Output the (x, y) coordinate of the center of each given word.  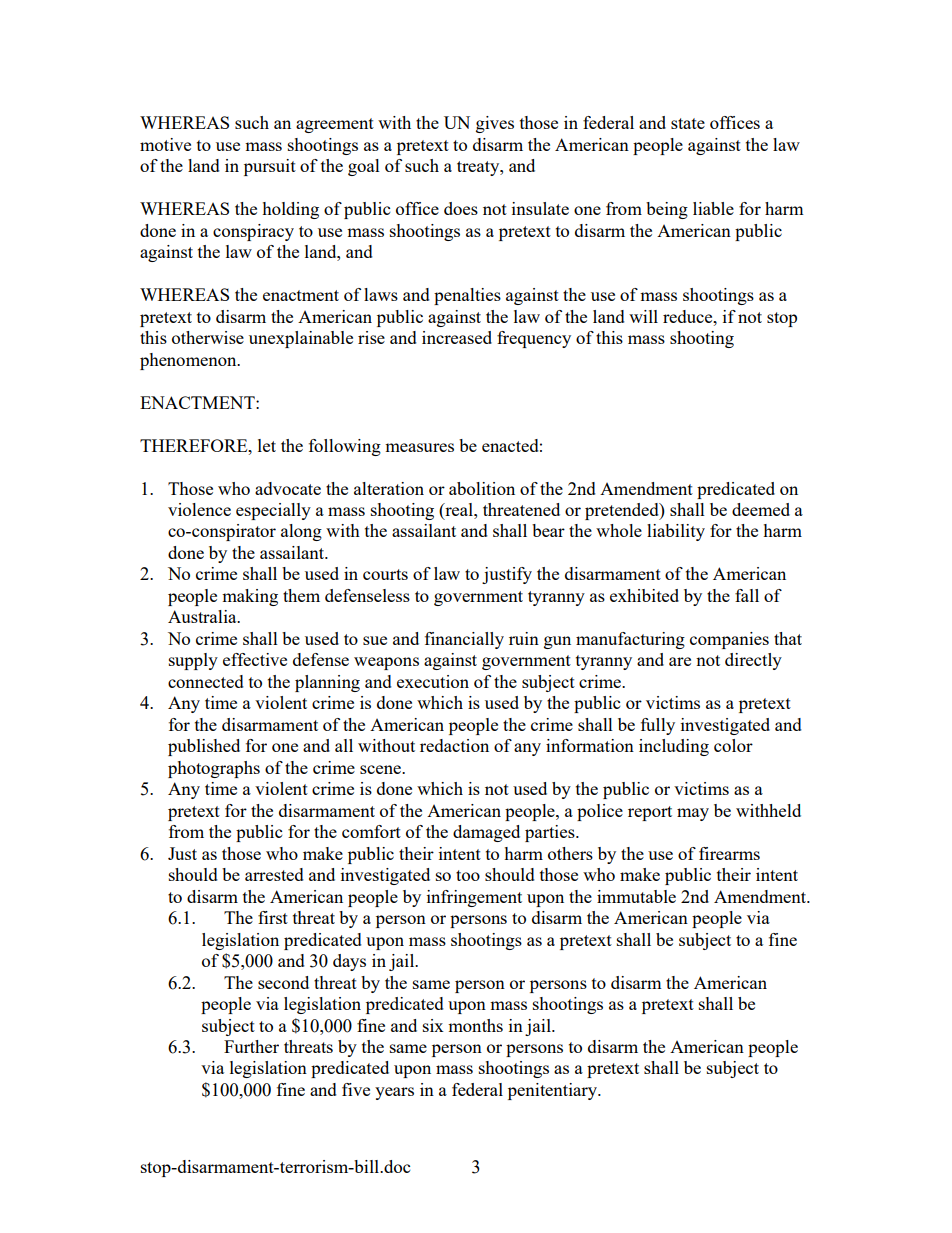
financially (464, 640)
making (250, 597)
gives (495, 124)
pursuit (270, 167)
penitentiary (554, 1091)
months (475, 1025)
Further (251, 1046)
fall (747, 595)
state (688, 123)
